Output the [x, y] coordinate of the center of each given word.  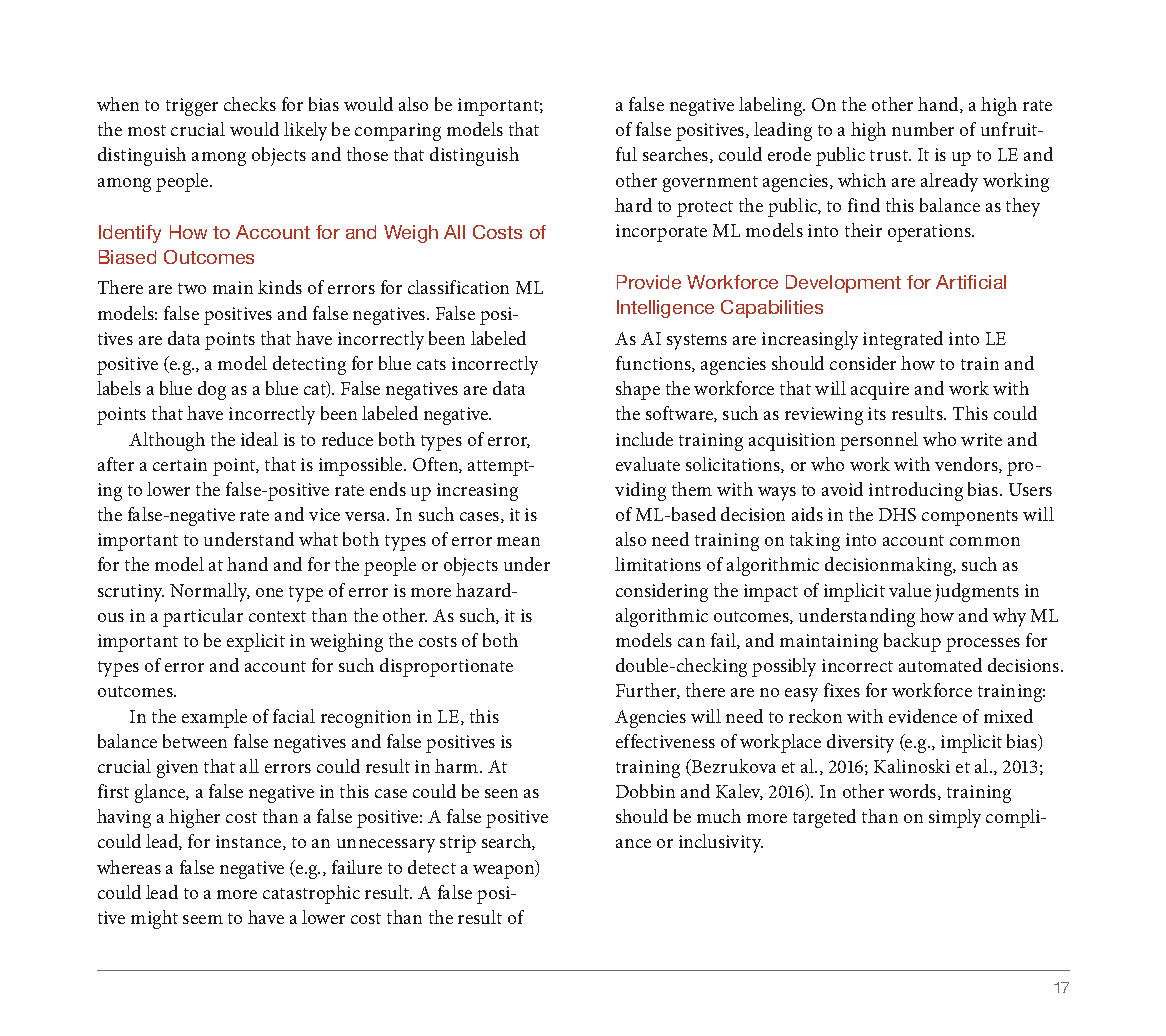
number [923, 129]
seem [203, 919]
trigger [192, 107]
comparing [398, 132]
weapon [505, 872]
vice [324, 514]
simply [955, 818]
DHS [897, 514]
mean [518, 541]
